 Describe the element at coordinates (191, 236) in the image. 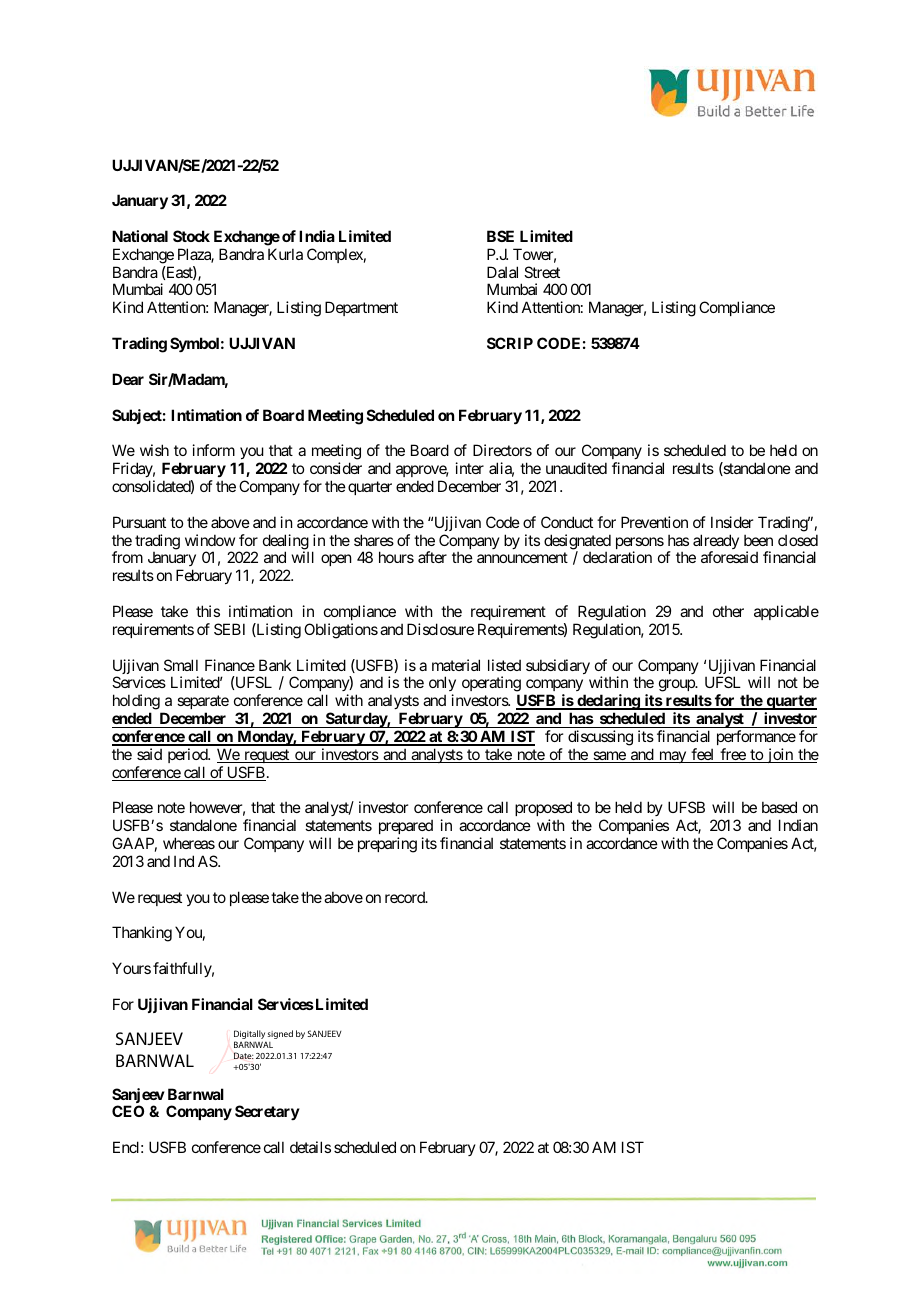

I see `Stock` at that location.
